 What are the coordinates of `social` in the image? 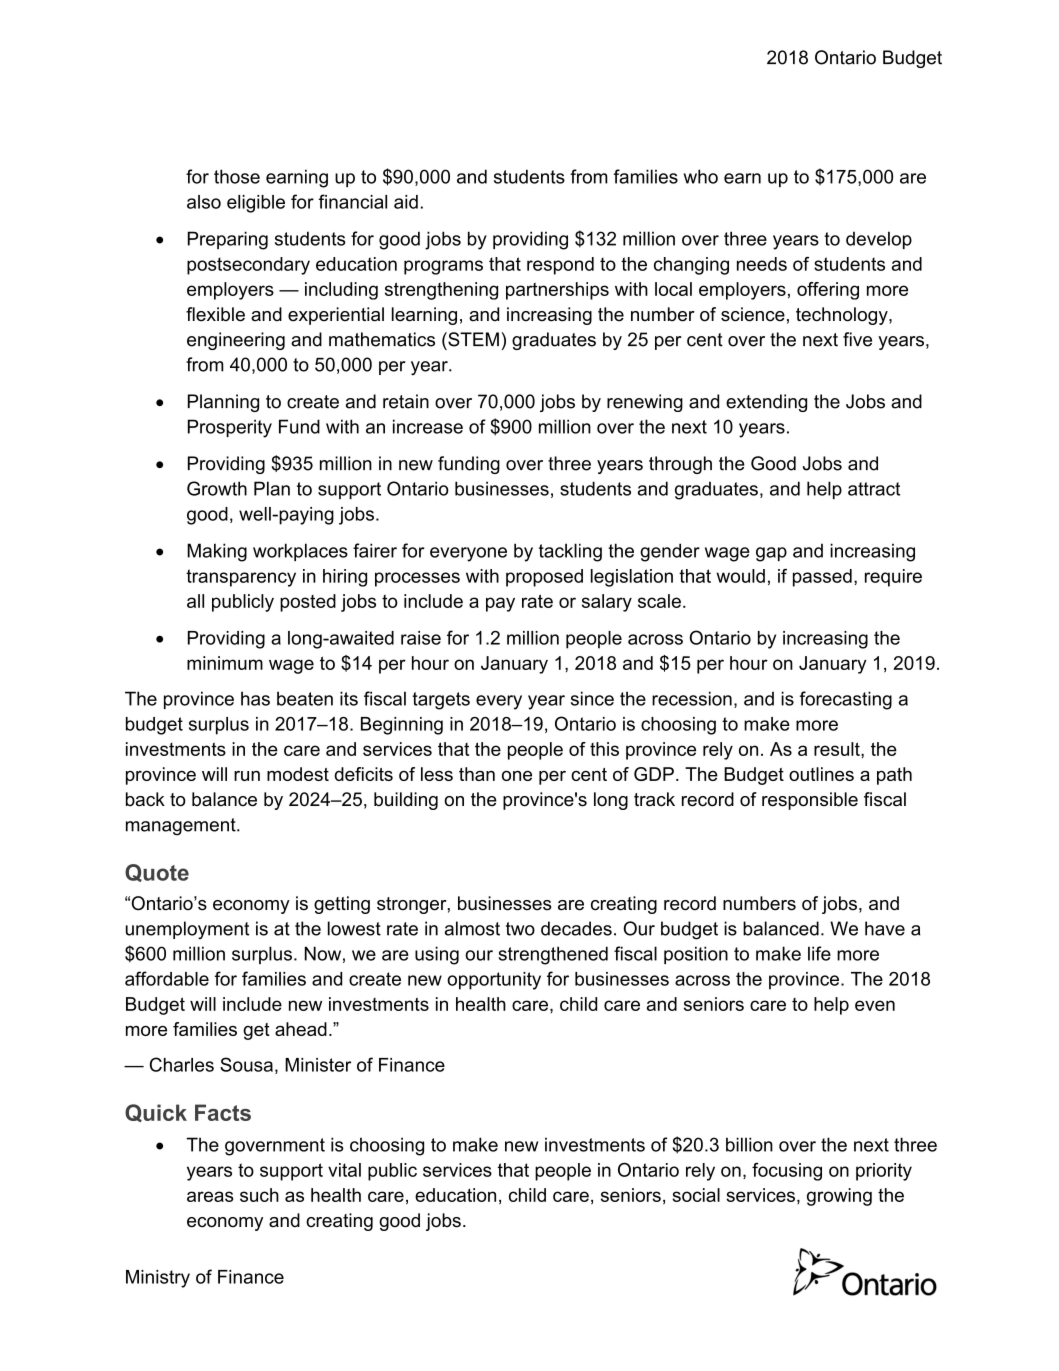 It's located at (696, 1195).
